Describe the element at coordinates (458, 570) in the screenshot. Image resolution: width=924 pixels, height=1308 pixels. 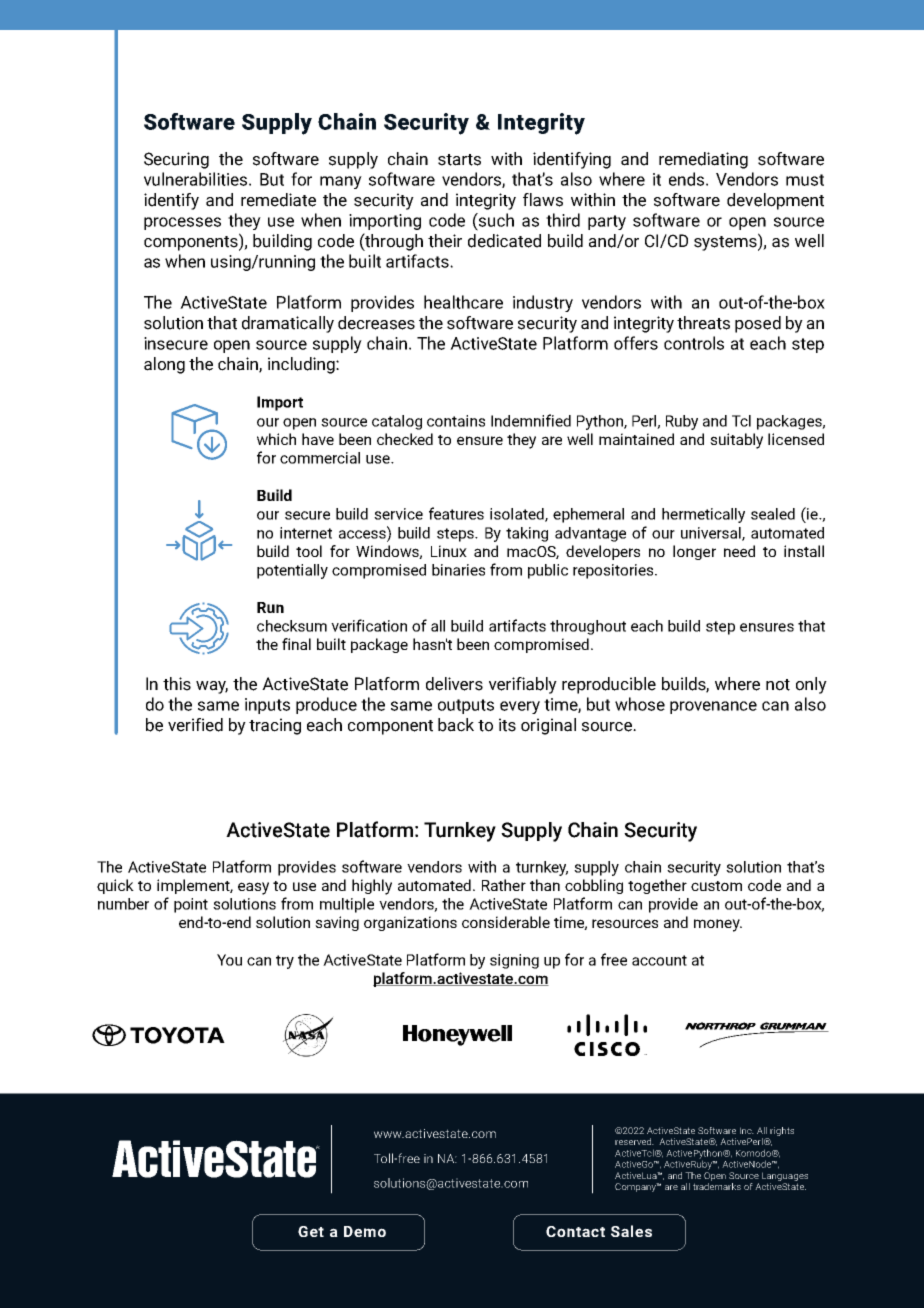
I see `binaries` at that location.
